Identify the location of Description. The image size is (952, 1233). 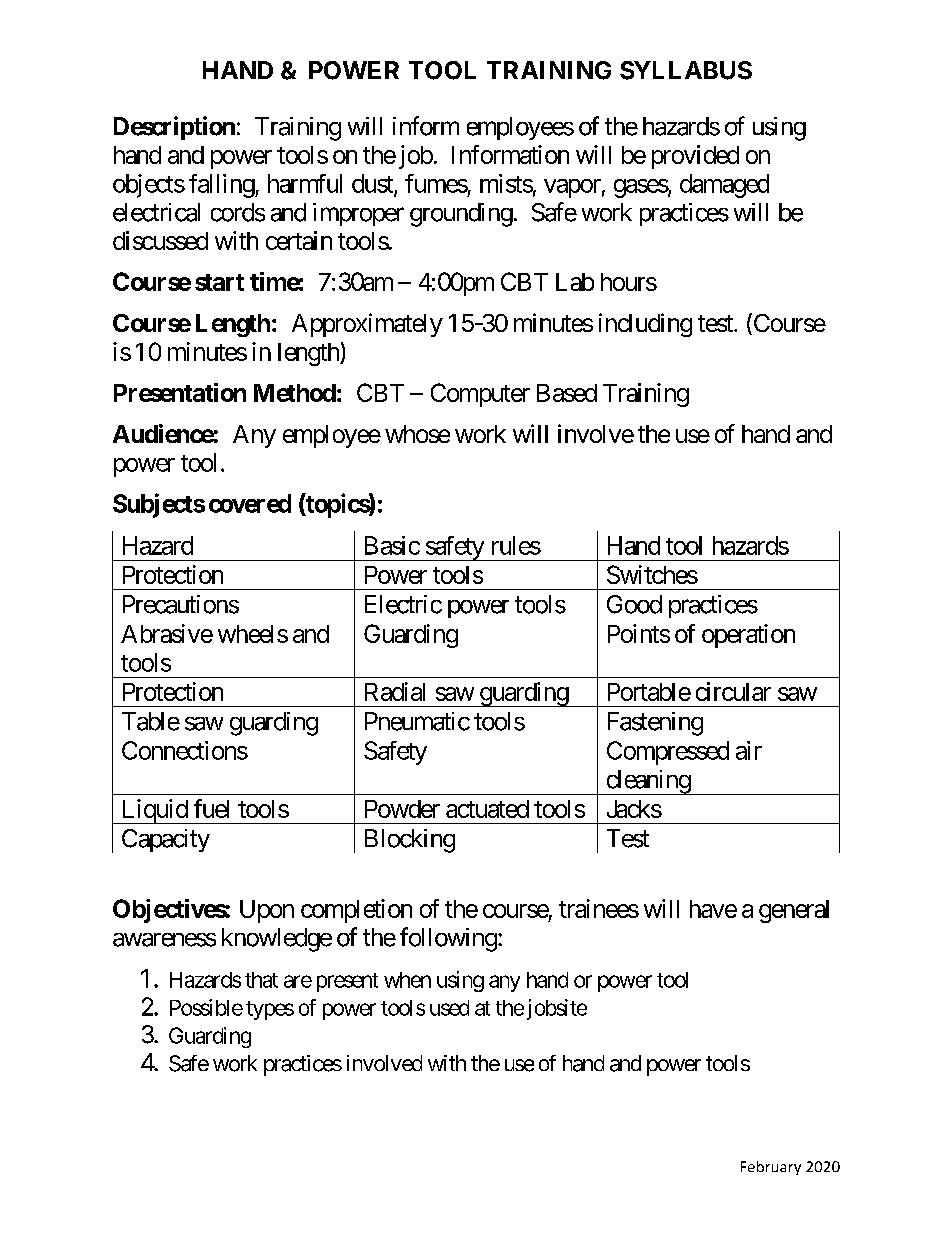
(174, 128).
